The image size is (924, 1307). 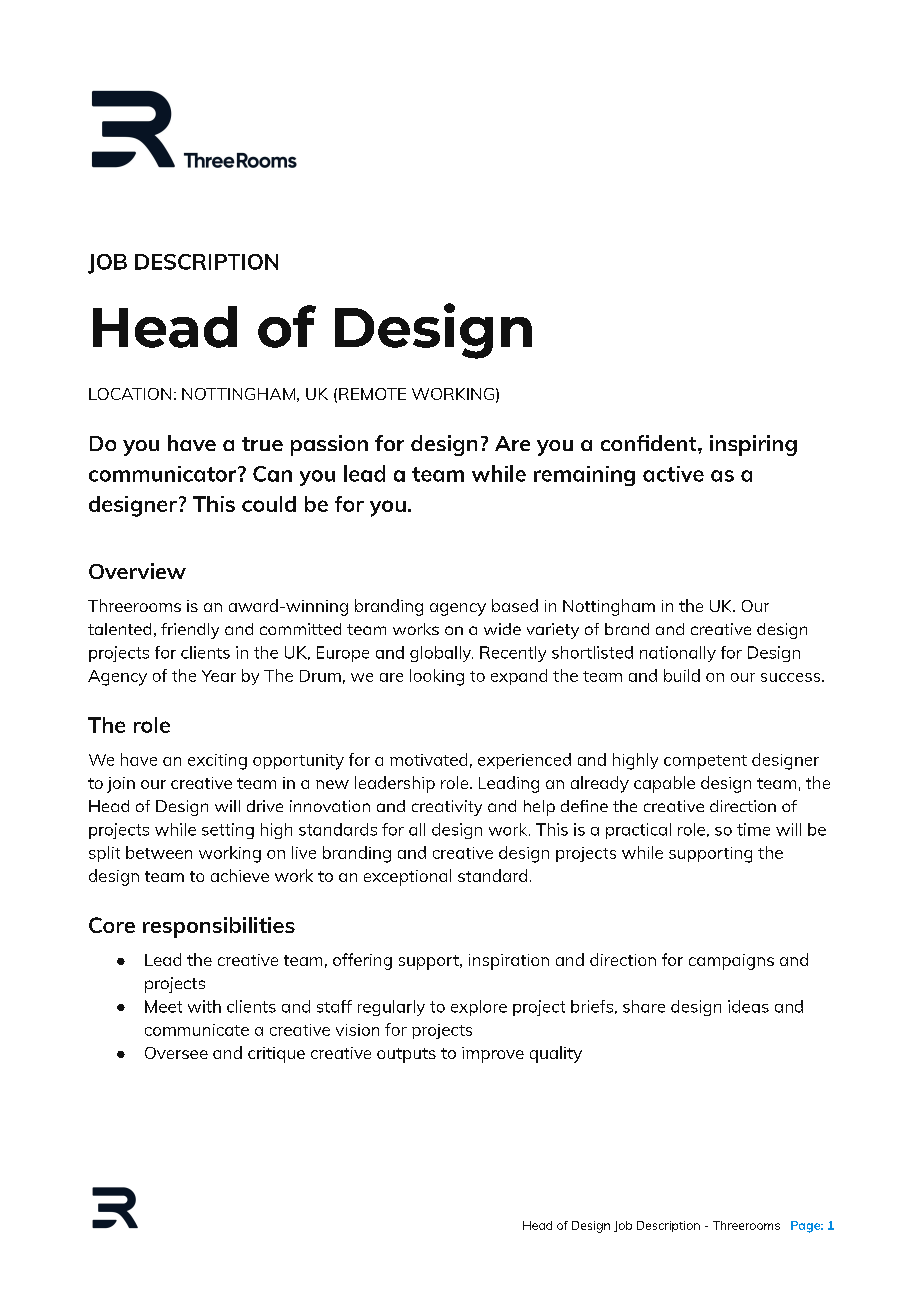 I want to click on ideas, so click(x=748, y=1006).
